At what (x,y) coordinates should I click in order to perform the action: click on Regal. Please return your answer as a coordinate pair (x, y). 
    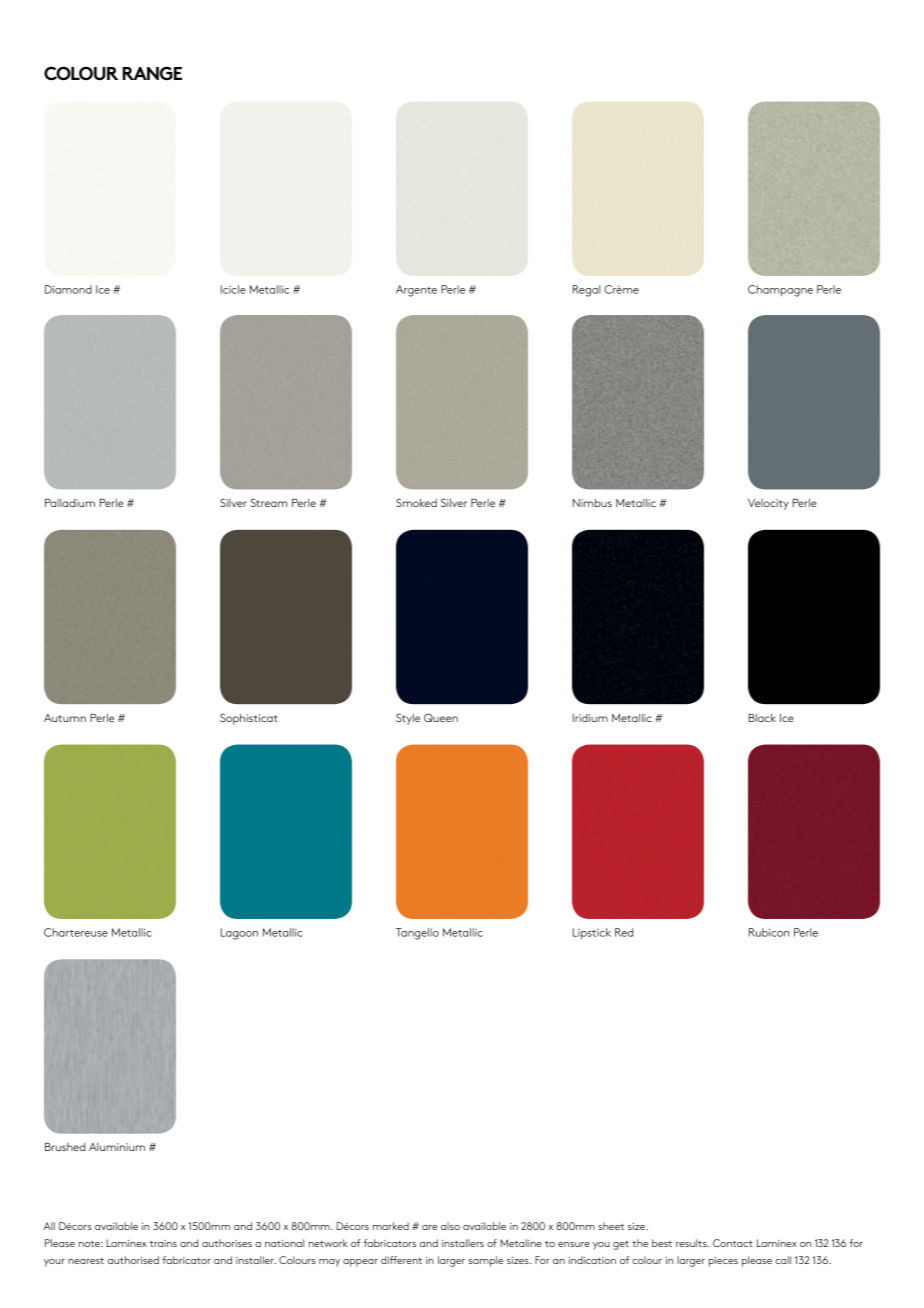
    Looking at the image, I should click on (586, 291).
